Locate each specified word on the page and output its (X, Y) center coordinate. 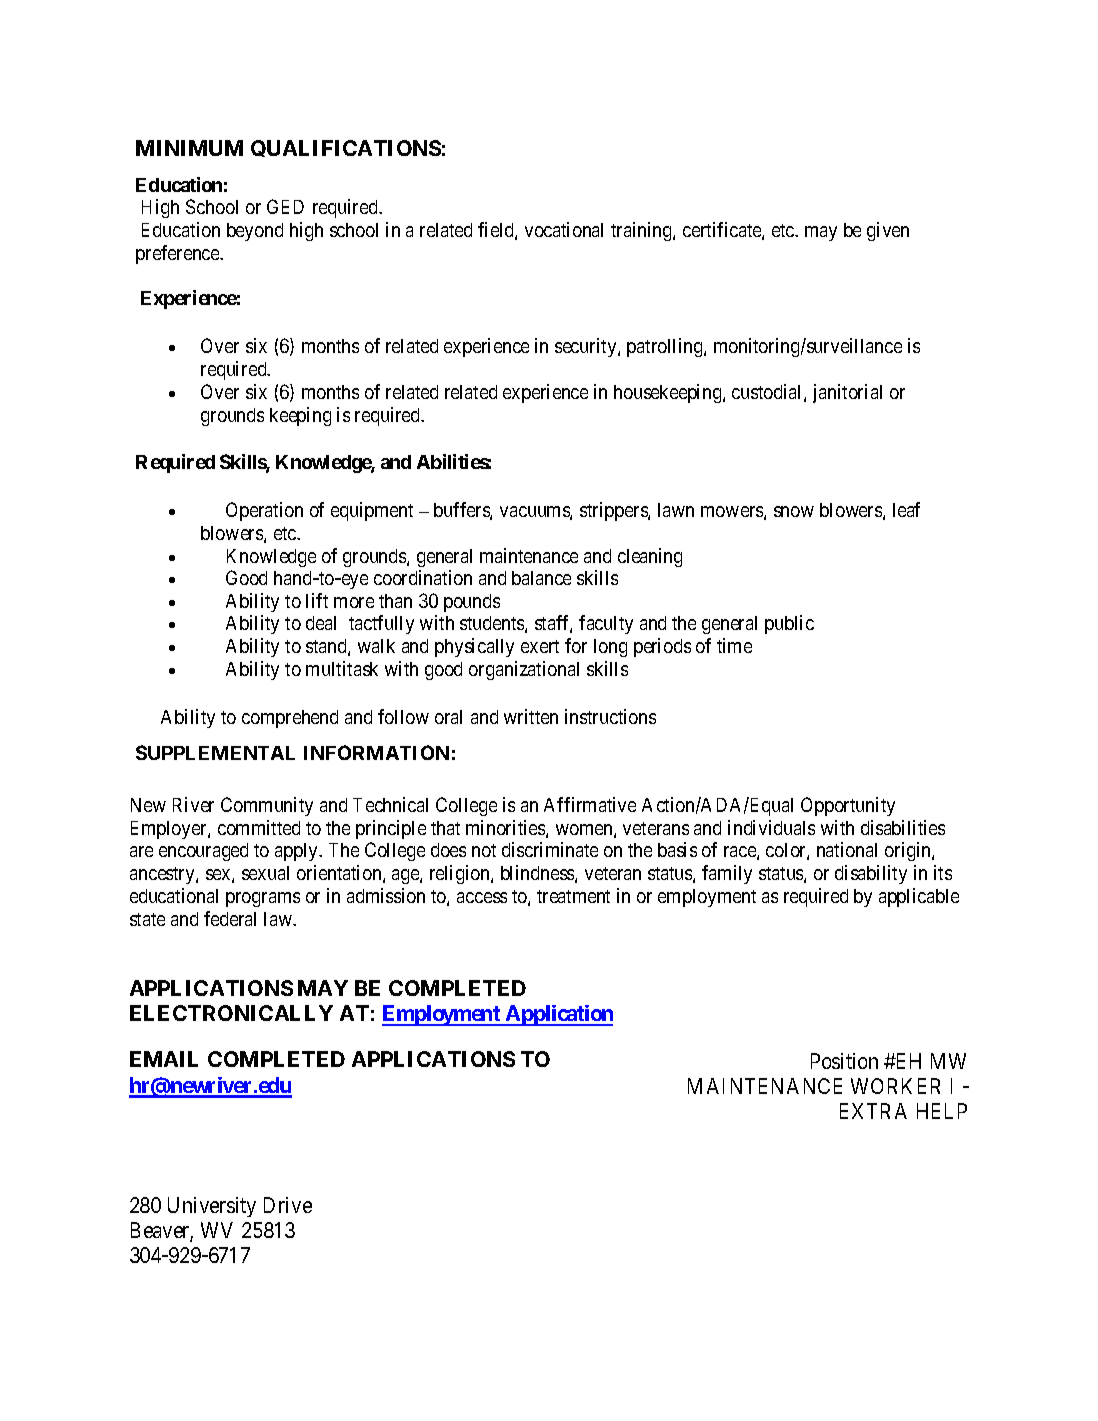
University (212, 1207)
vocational (564, 229)
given (888, 231)
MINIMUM (189, 148)
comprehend (290, 719)
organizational (524, 670)
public (789, 624)
